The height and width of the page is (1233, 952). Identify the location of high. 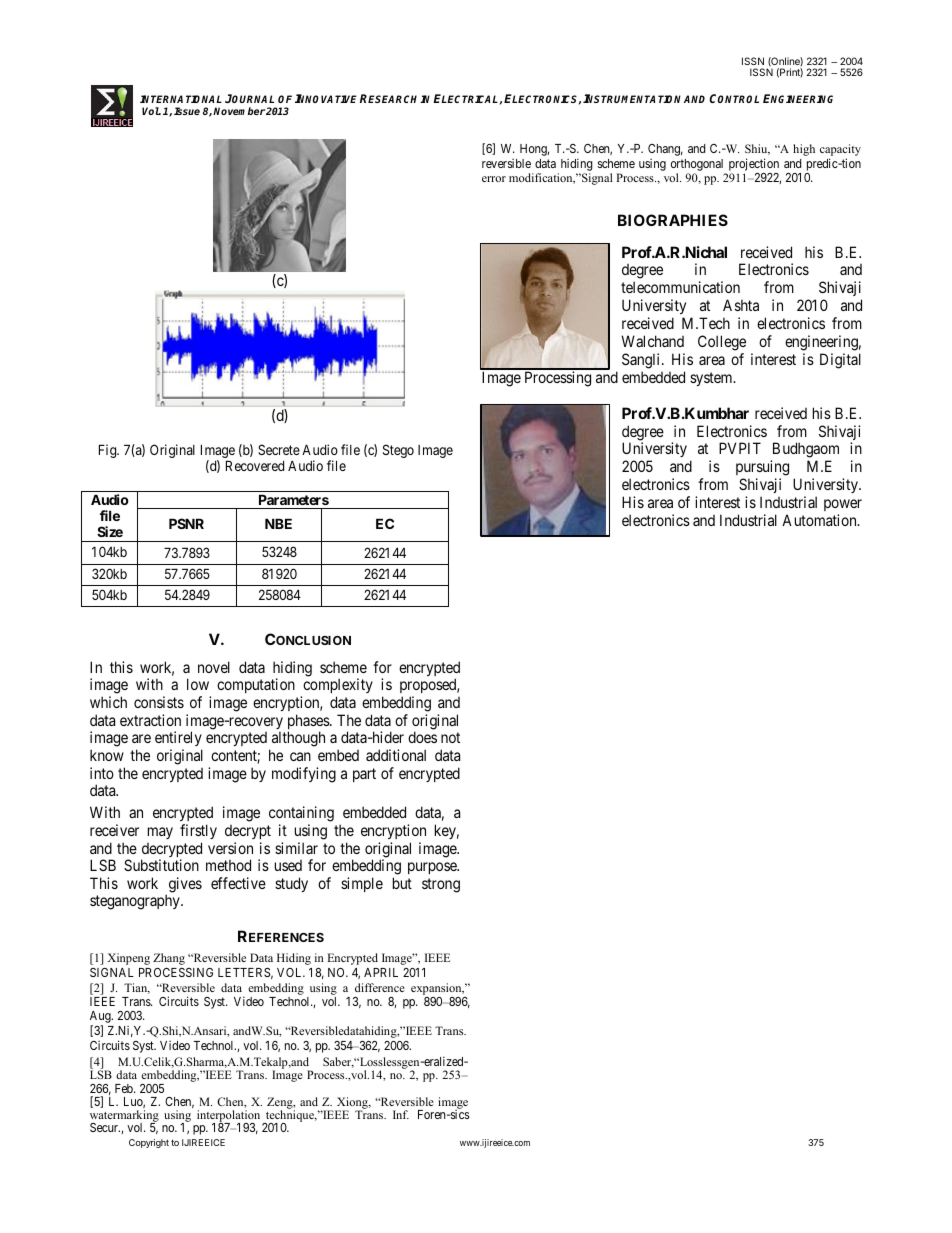
(804, 150).
